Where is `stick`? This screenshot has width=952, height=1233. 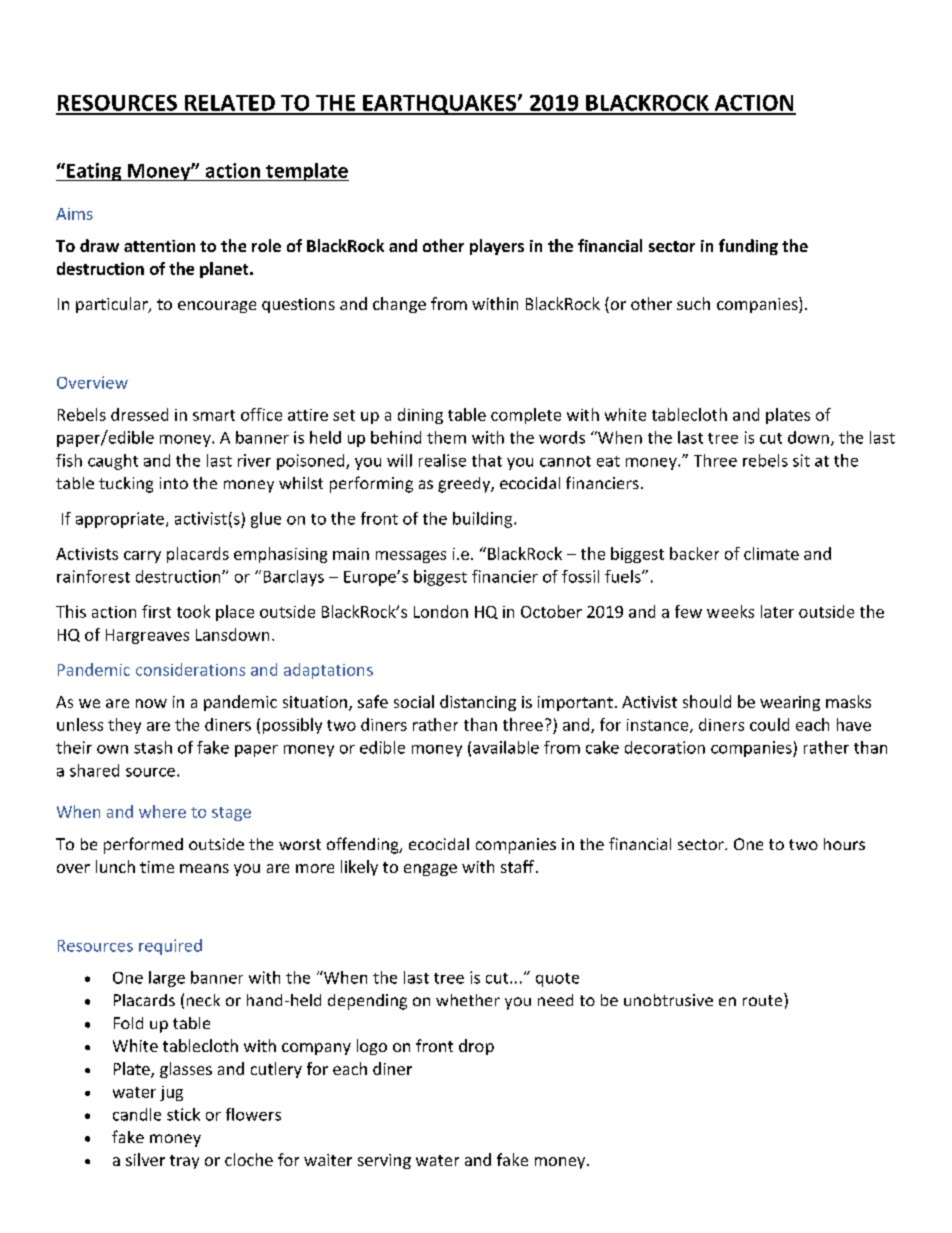 stick is located at coordinates (183, 1114).
